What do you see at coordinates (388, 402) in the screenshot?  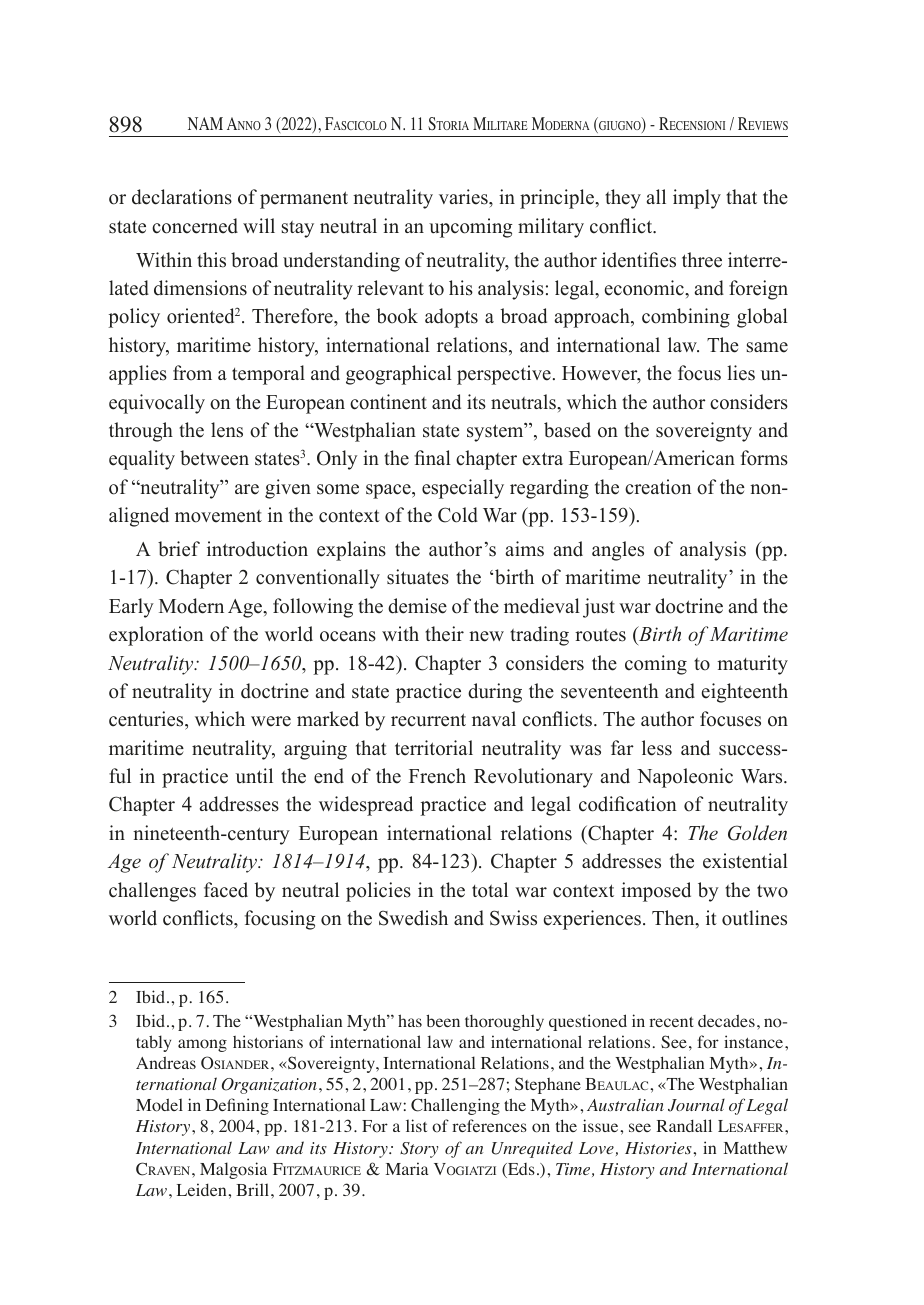 I see `continent` at bounding box center [388, 402].
